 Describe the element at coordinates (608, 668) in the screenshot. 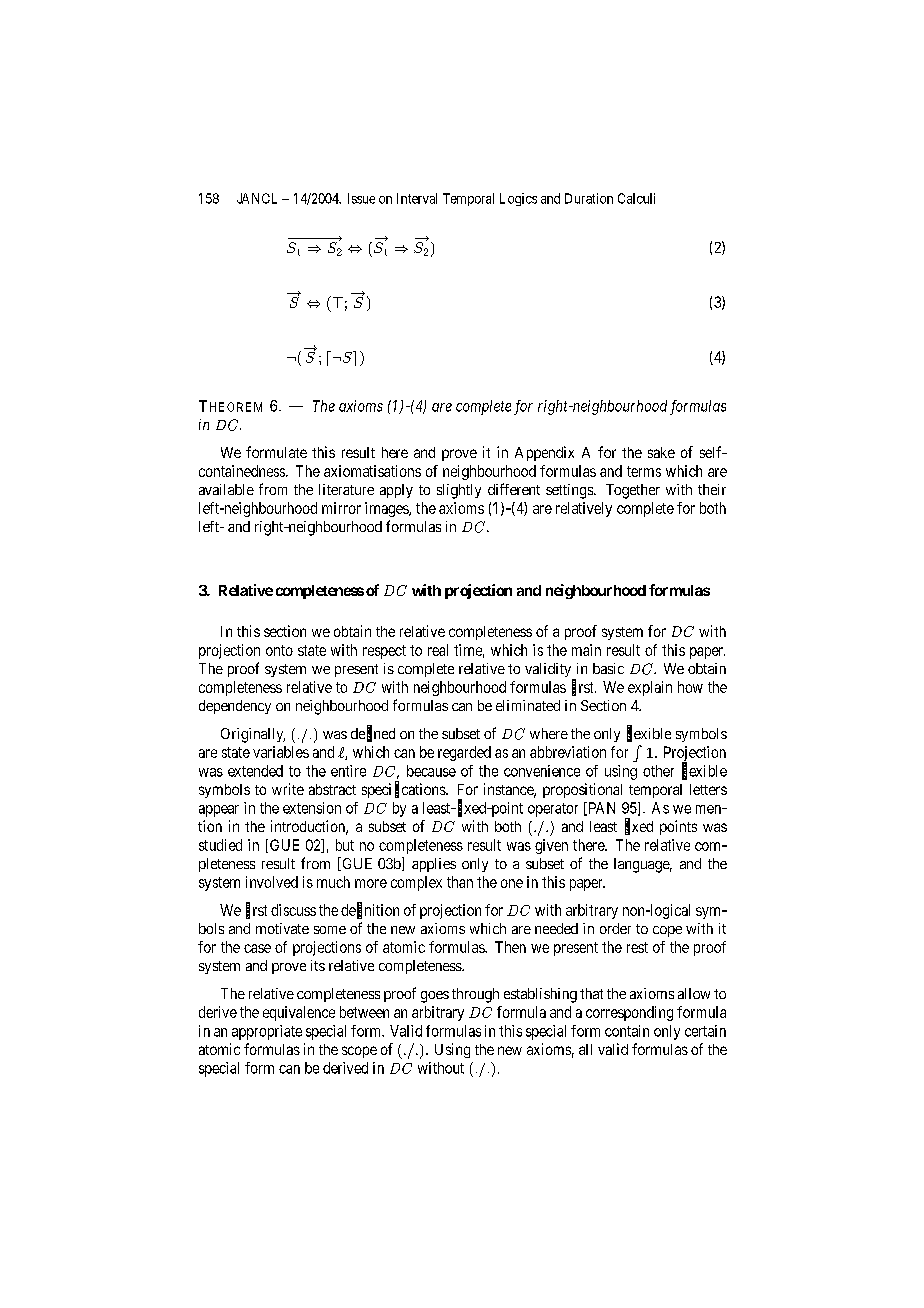

I see `basic` at that location.
